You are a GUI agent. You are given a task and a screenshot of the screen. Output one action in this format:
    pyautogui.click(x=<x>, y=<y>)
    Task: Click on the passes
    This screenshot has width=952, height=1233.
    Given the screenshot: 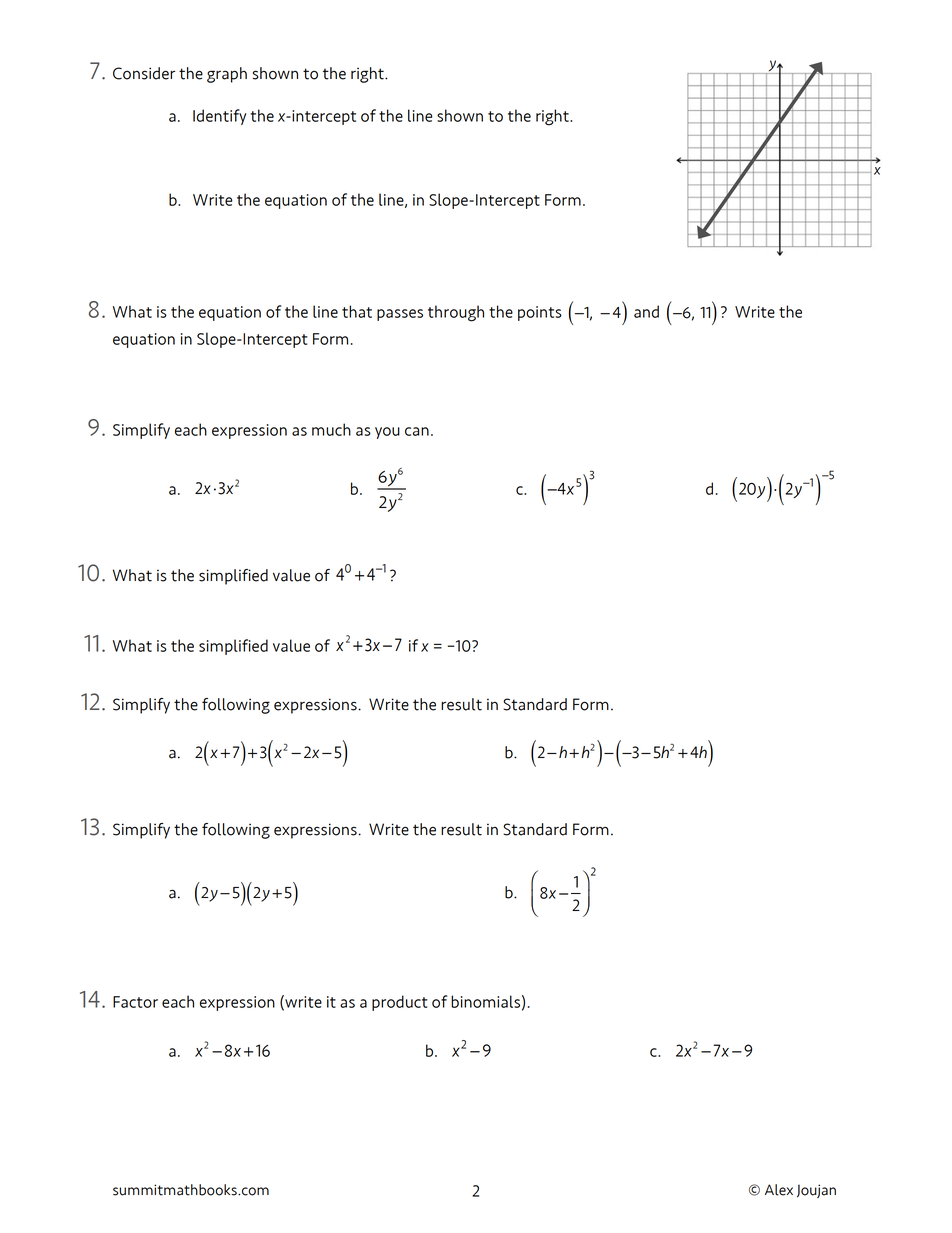 What is the action you would take?
    pyautogui.click(x=400, y=315)
